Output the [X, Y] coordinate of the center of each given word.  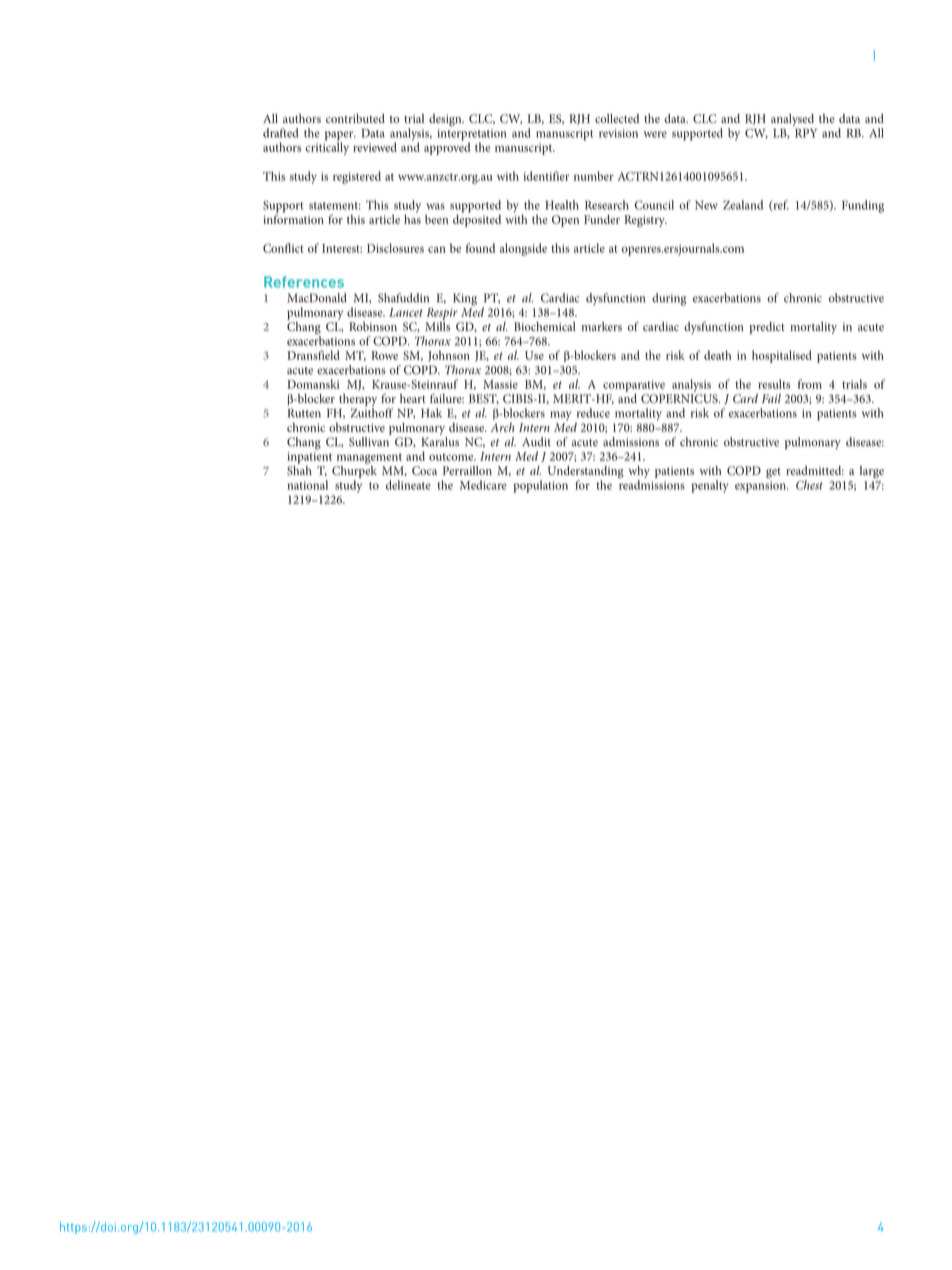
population [540, 486]
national [307, 485]
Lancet [406, 312]
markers [602, 326]
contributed [355, 118]
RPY [806, 133]
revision [618, 133]
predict [767, 328]
